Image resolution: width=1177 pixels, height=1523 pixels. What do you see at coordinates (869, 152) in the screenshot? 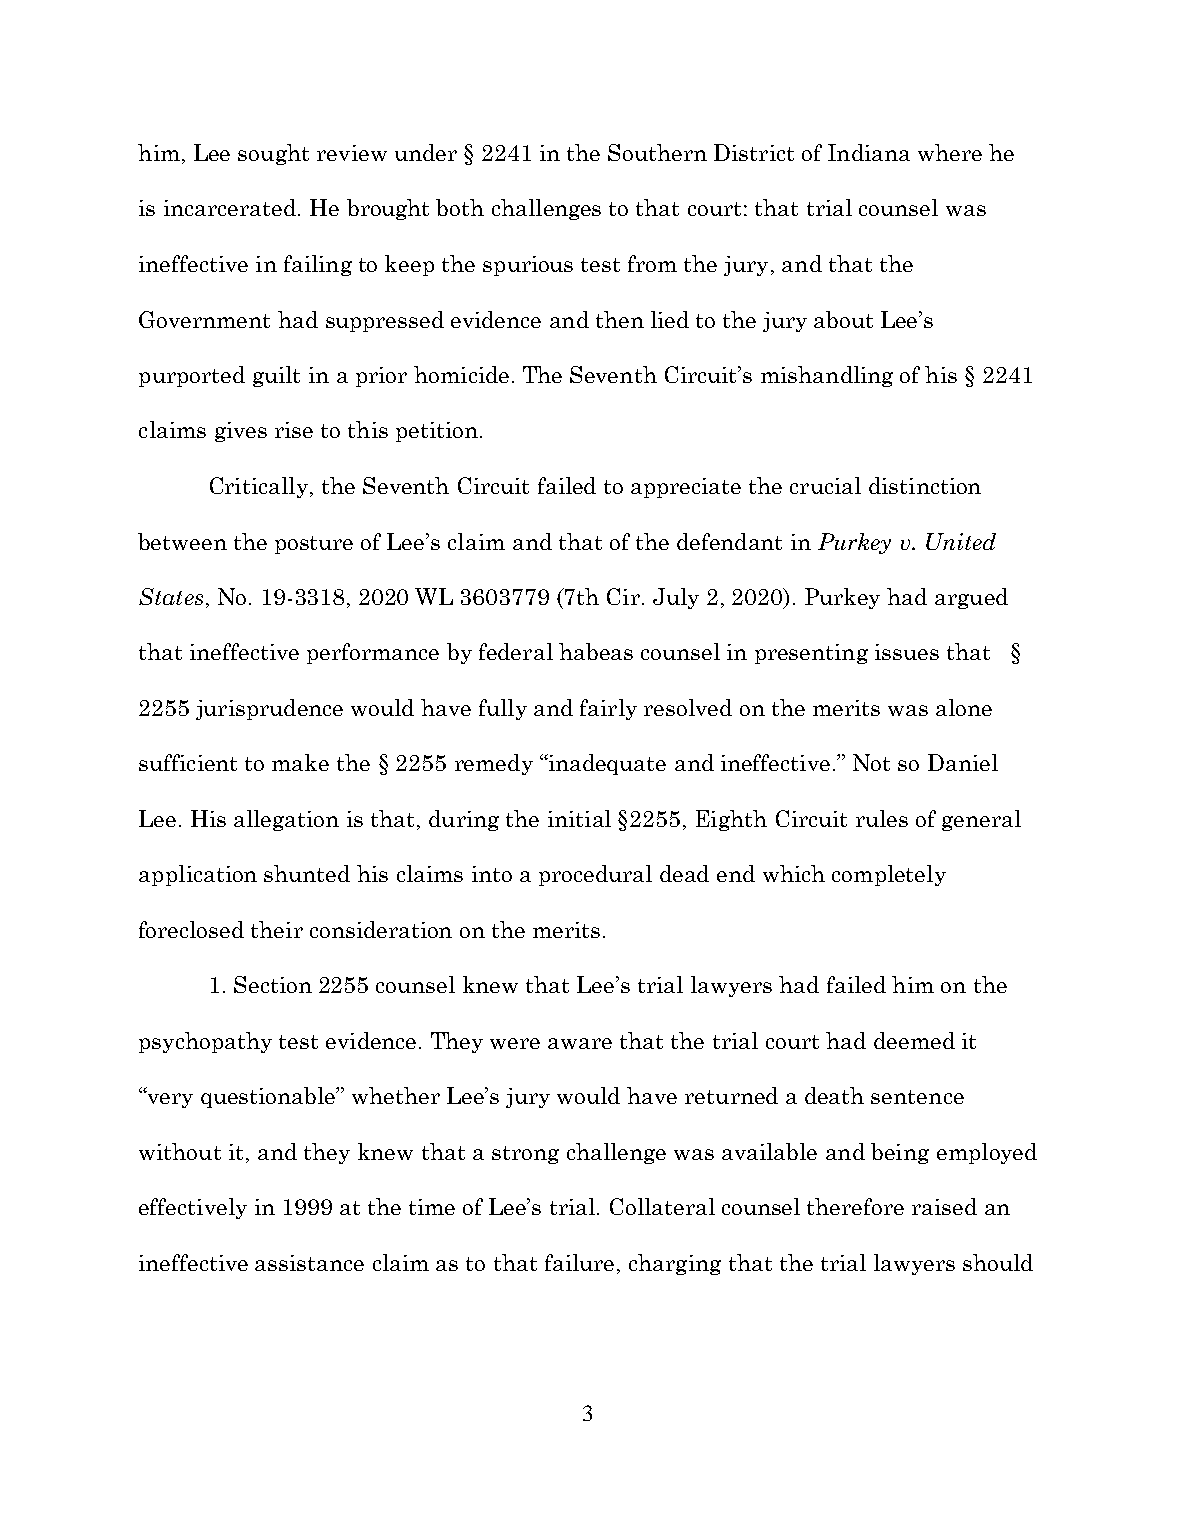
I see `Indiana` at bounding box center [869, 152].
